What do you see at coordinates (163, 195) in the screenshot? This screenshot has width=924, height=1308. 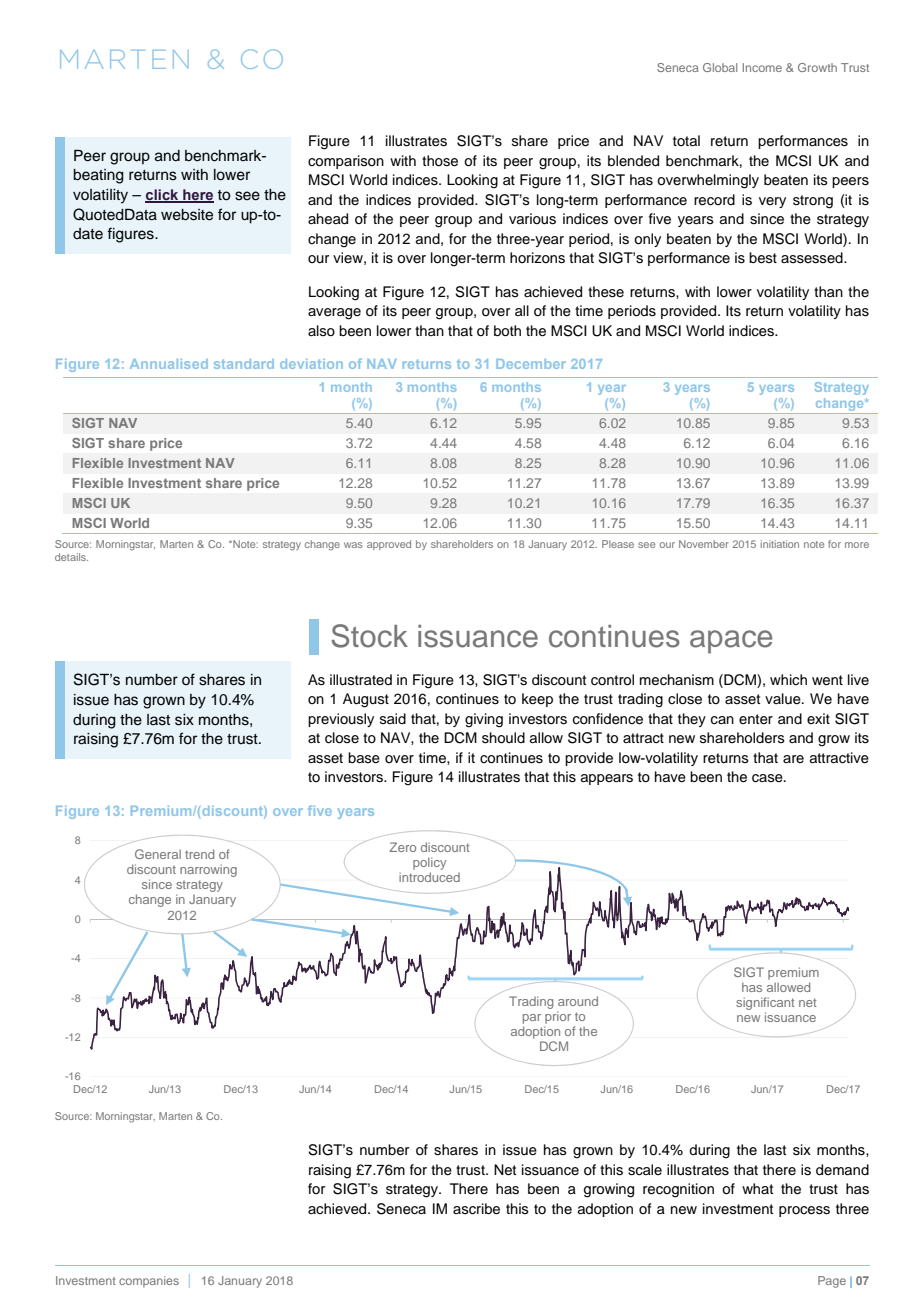 I see `click` at bounding box center [163, 195].
